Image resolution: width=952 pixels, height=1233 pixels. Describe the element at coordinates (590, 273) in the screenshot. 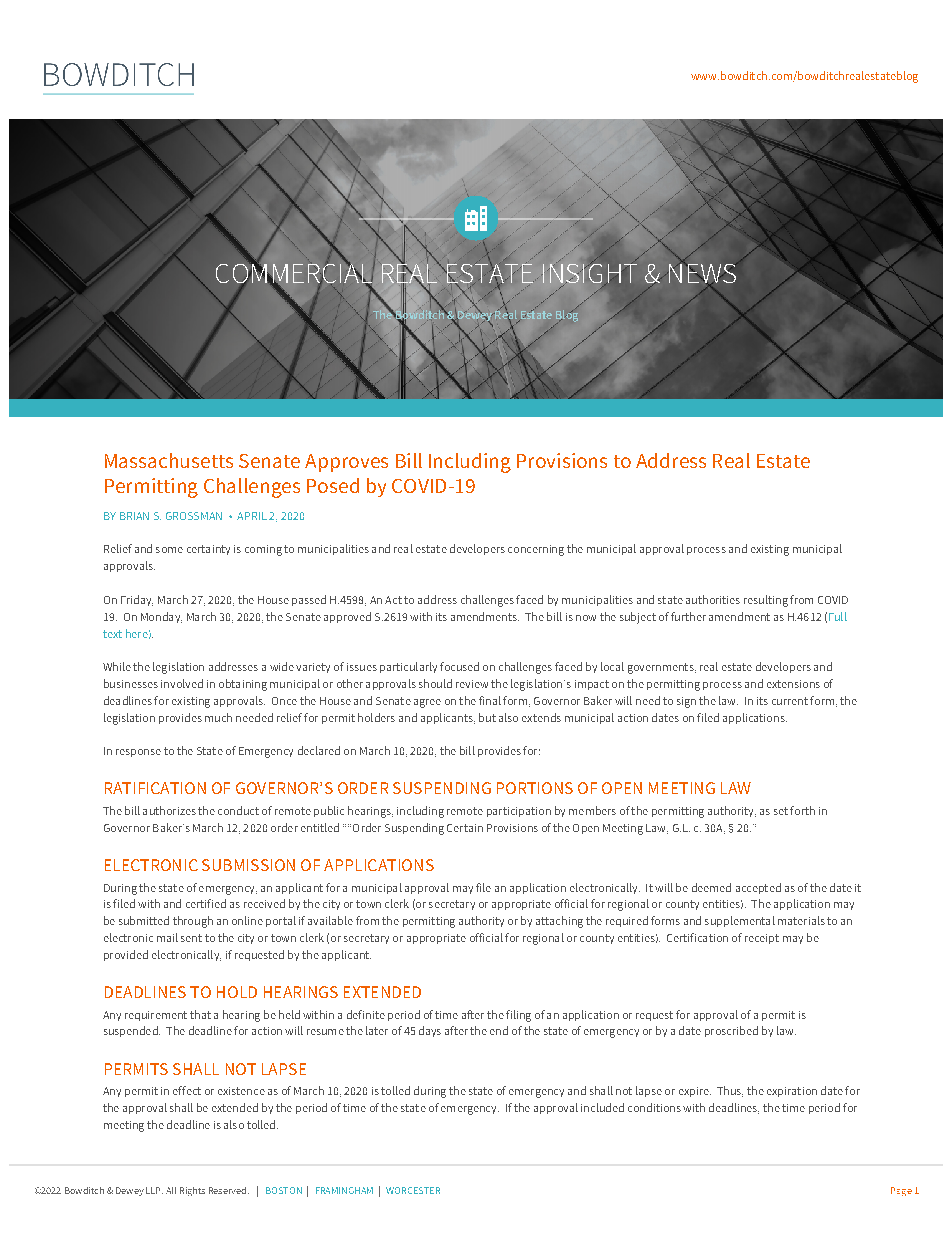

I see `INSIGHT` at that location.
